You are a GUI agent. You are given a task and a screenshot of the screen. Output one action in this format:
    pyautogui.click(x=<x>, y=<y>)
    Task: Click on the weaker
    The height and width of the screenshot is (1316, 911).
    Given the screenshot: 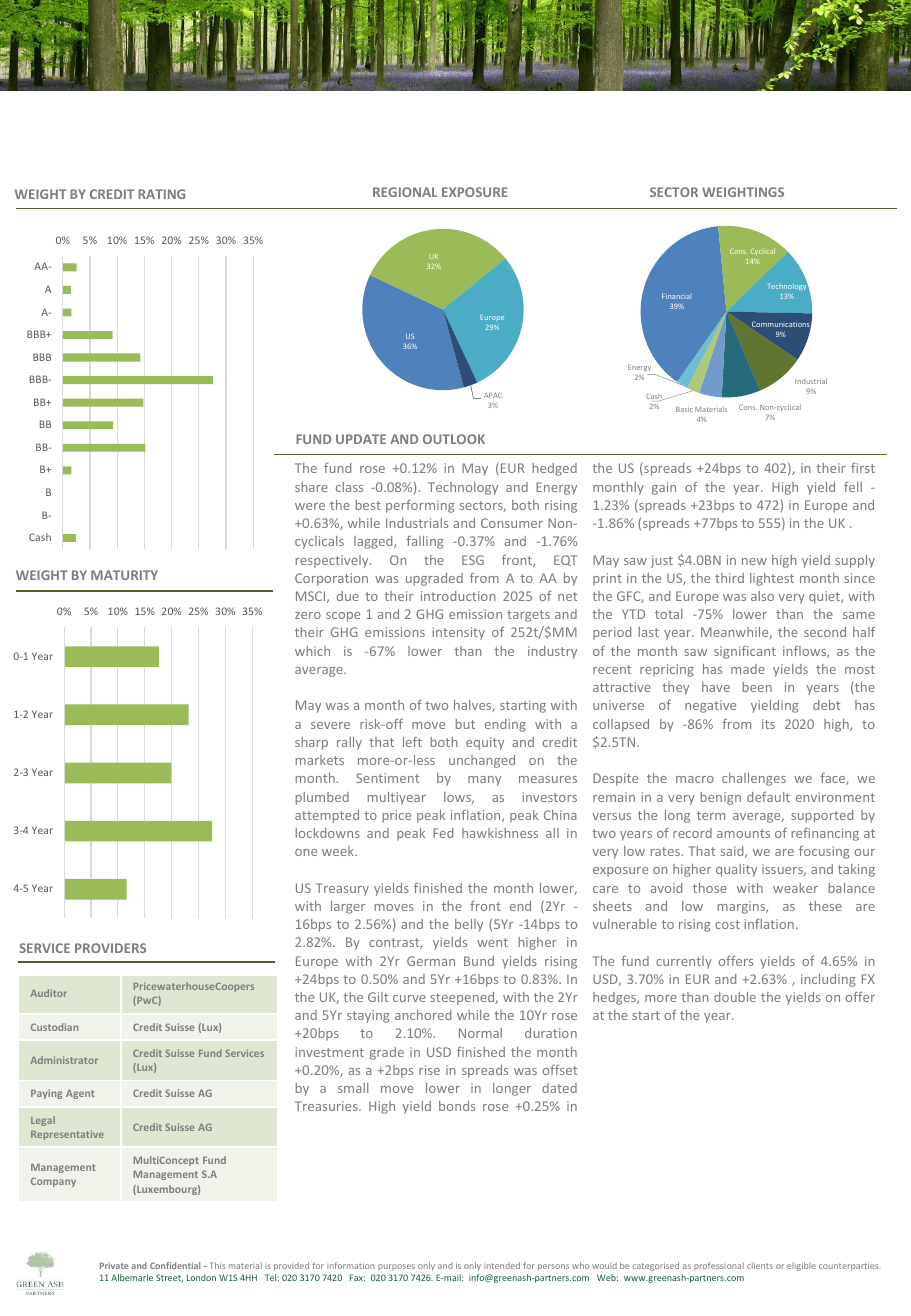 What is the action you would take?
    pyautogui.click(x=795, y=888)
